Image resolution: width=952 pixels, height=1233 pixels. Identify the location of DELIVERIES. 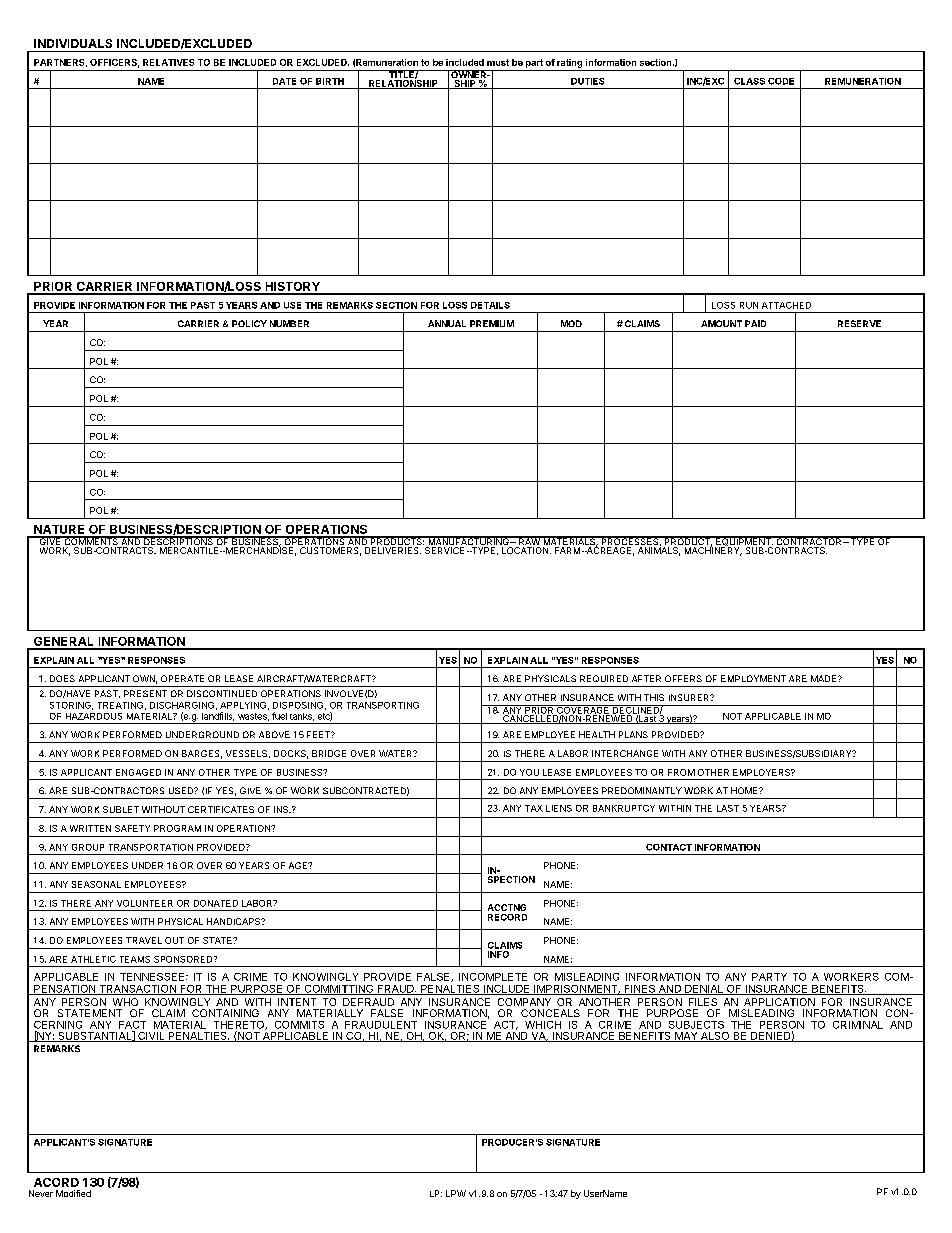
(393, 550).
